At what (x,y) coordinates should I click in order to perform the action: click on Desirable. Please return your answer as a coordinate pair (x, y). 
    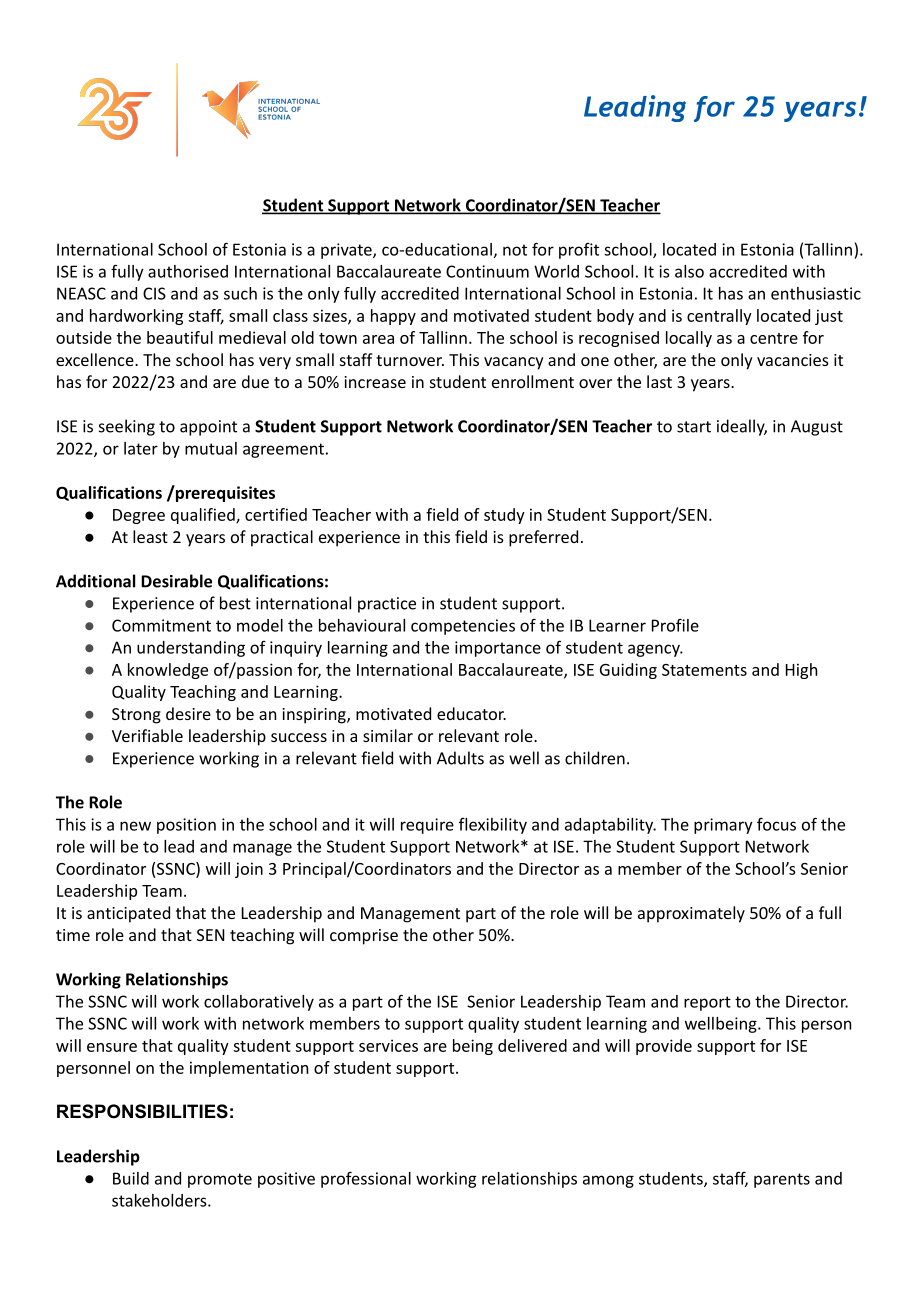
    Looking at the image, I should click on (176, 581).
